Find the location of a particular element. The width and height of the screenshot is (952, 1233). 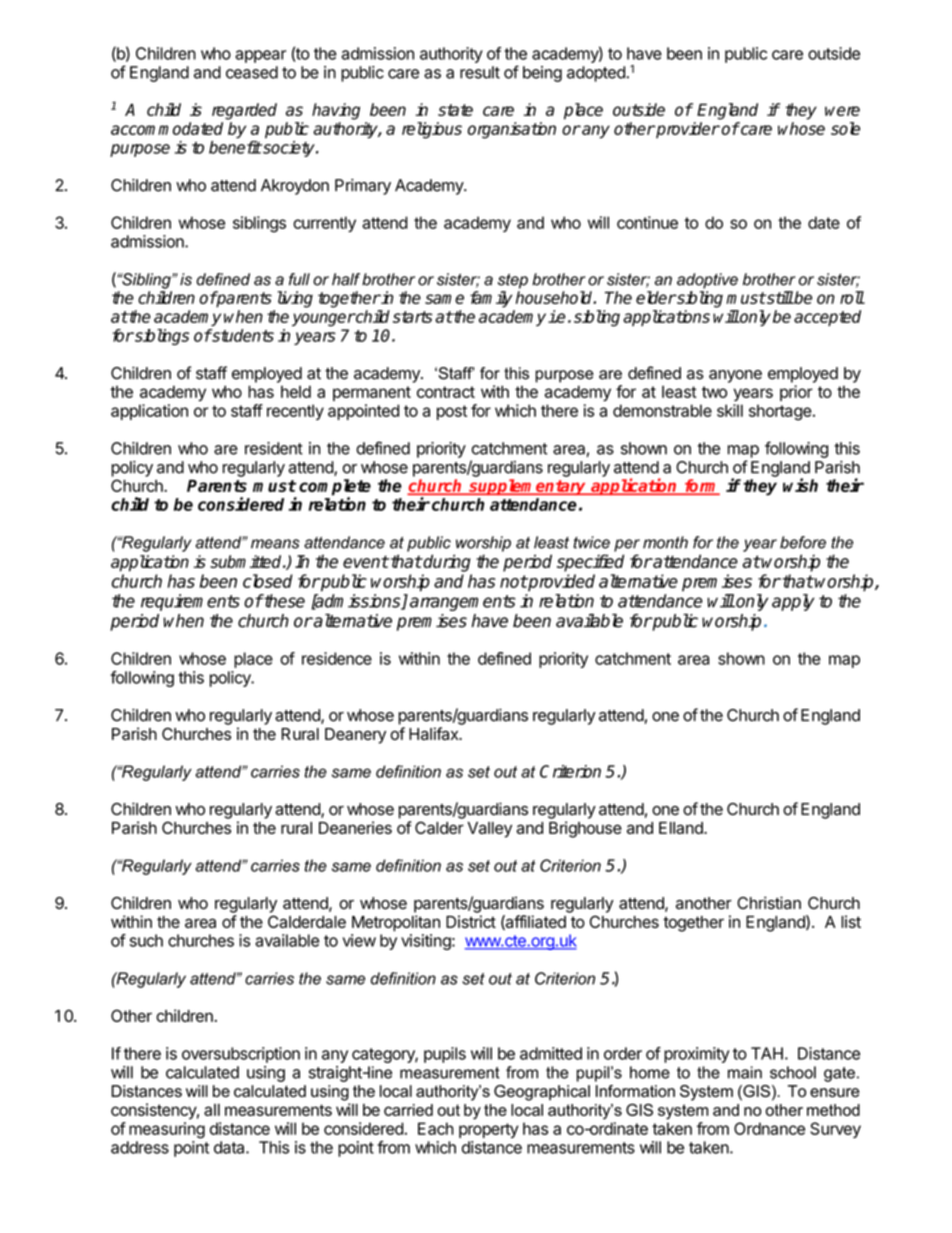

Christian is located at coordinates (769, 903).
